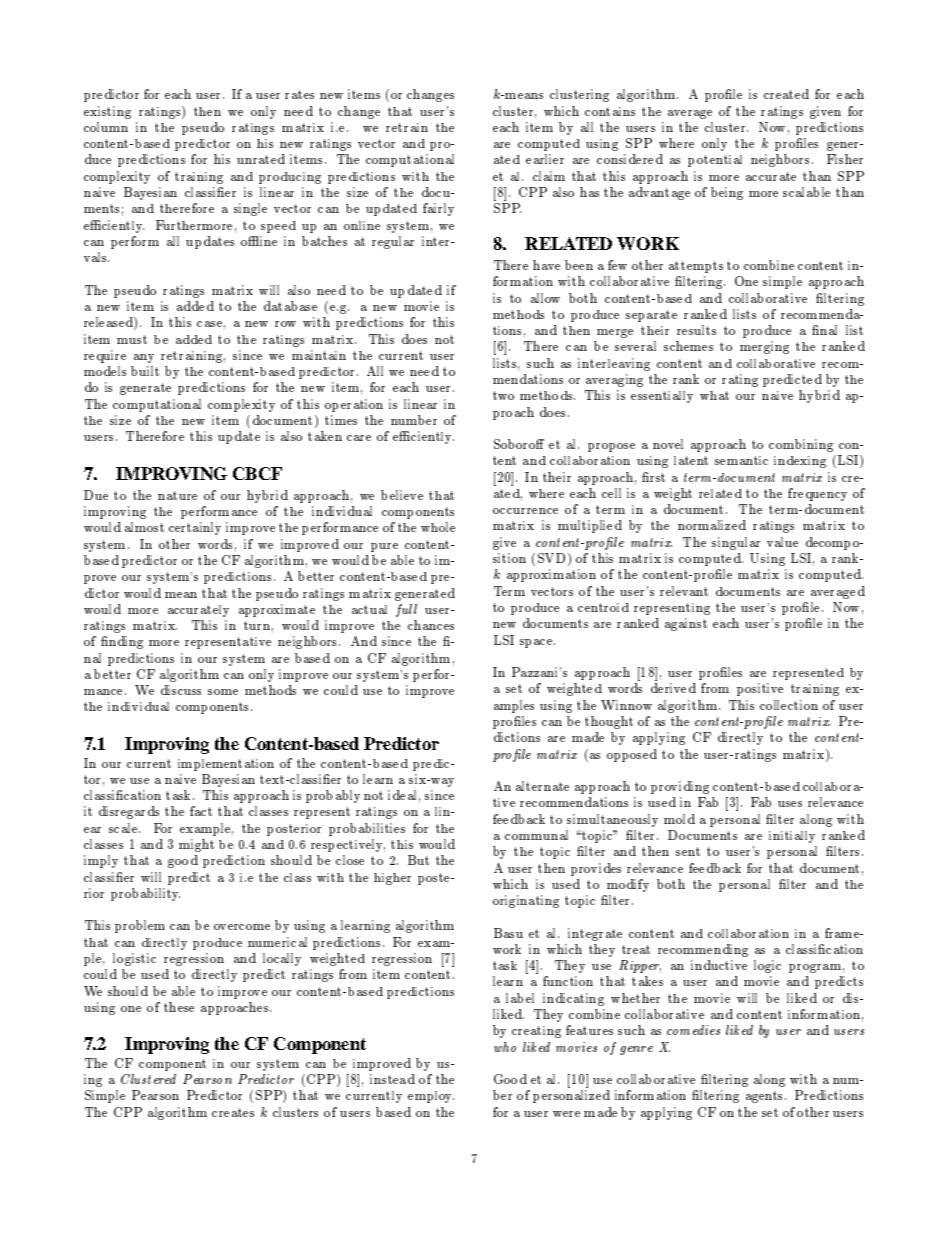  Describe the element at coordinates (277, 610) in the image. I see `approximate` at that location.
